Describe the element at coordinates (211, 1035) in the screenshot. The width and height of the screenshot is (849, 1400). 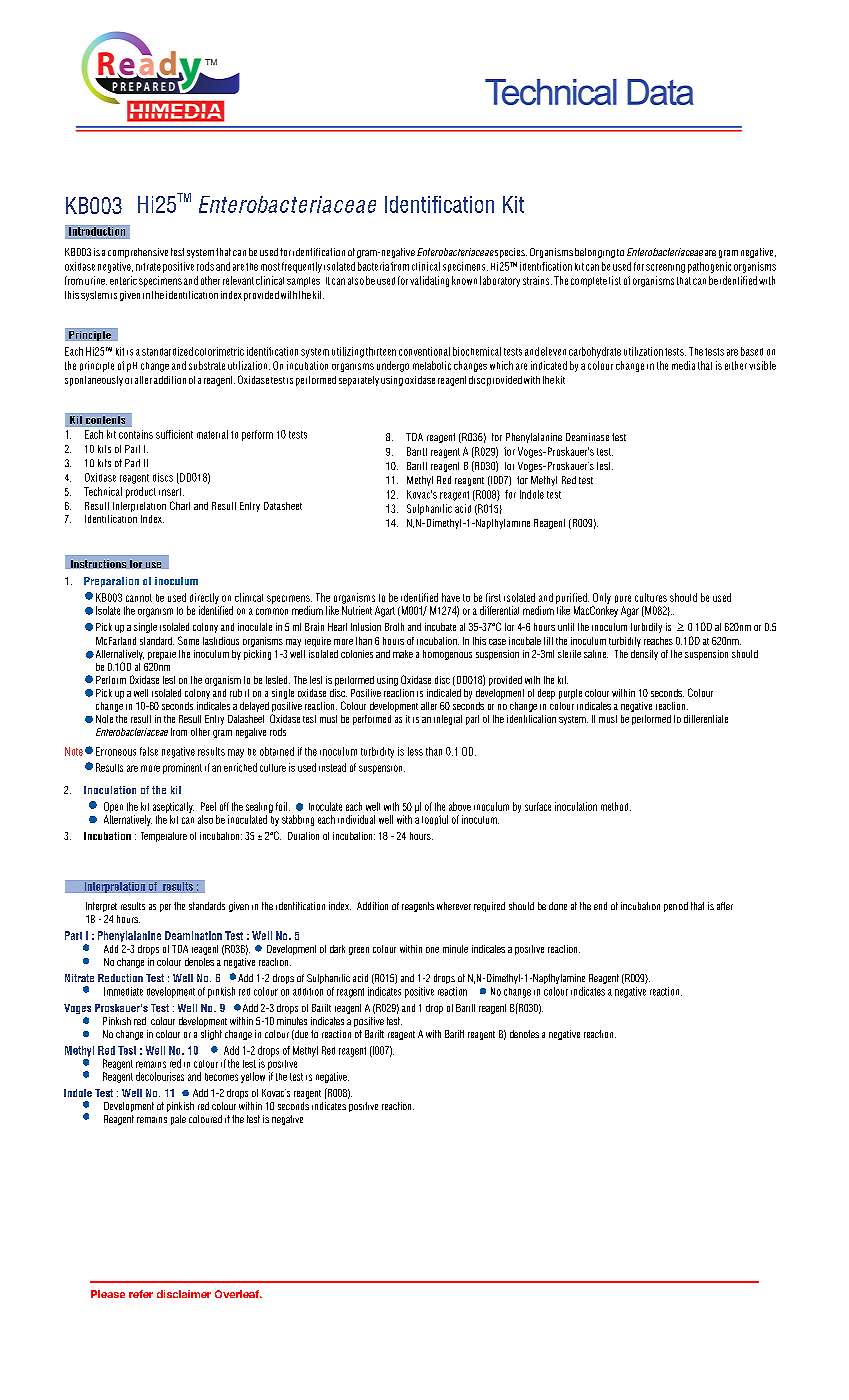
I see `slight` at that location.
